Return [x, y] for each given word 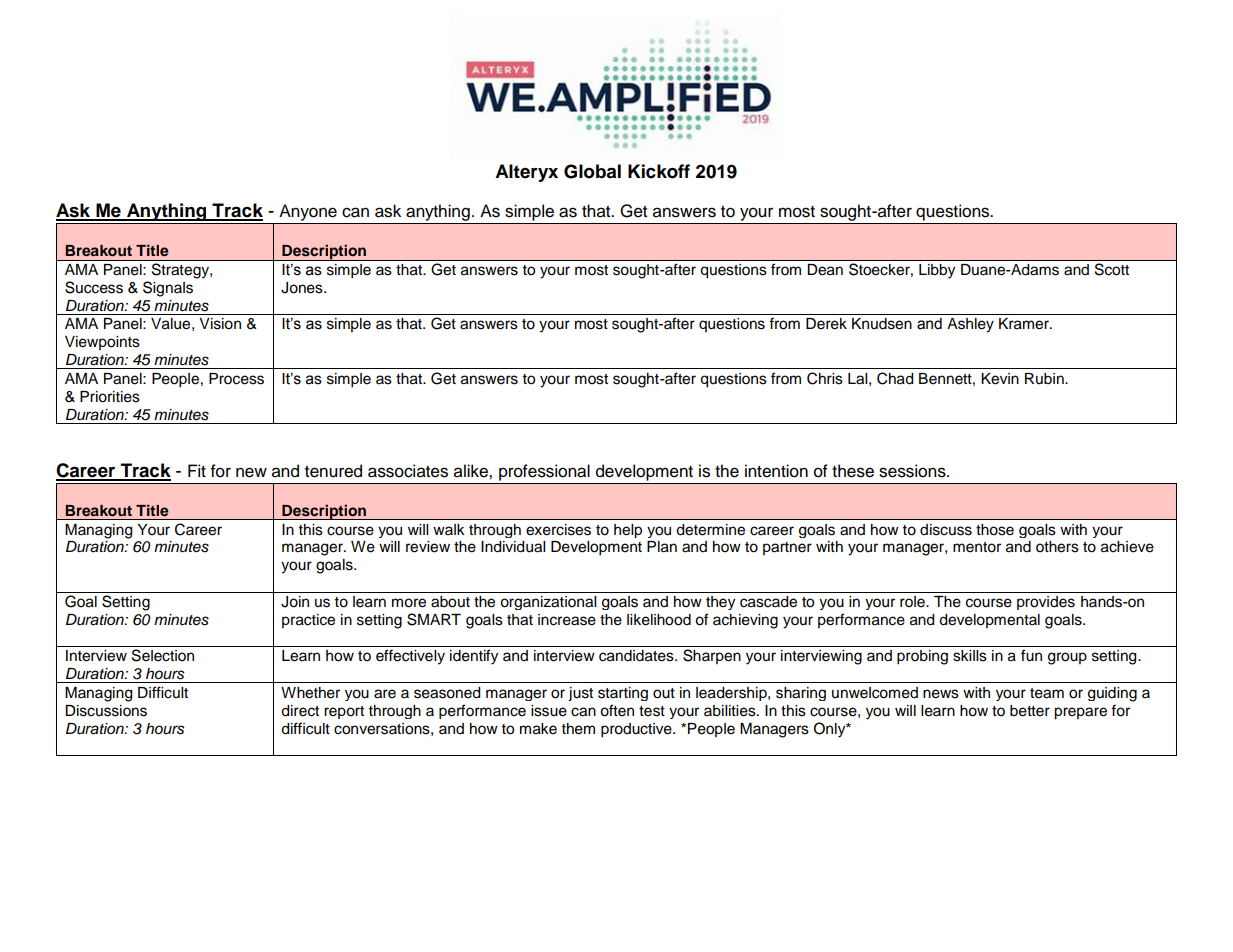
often [617, 710]
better [1030, 711]
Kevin [1000, 379]
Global [592, 171]
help [628, 531]
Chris [825, 378]
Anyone [308, 214]
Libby [937, 271]
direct [300, 711]
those [995, 530]
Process [236, 379]
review [428, 547]
